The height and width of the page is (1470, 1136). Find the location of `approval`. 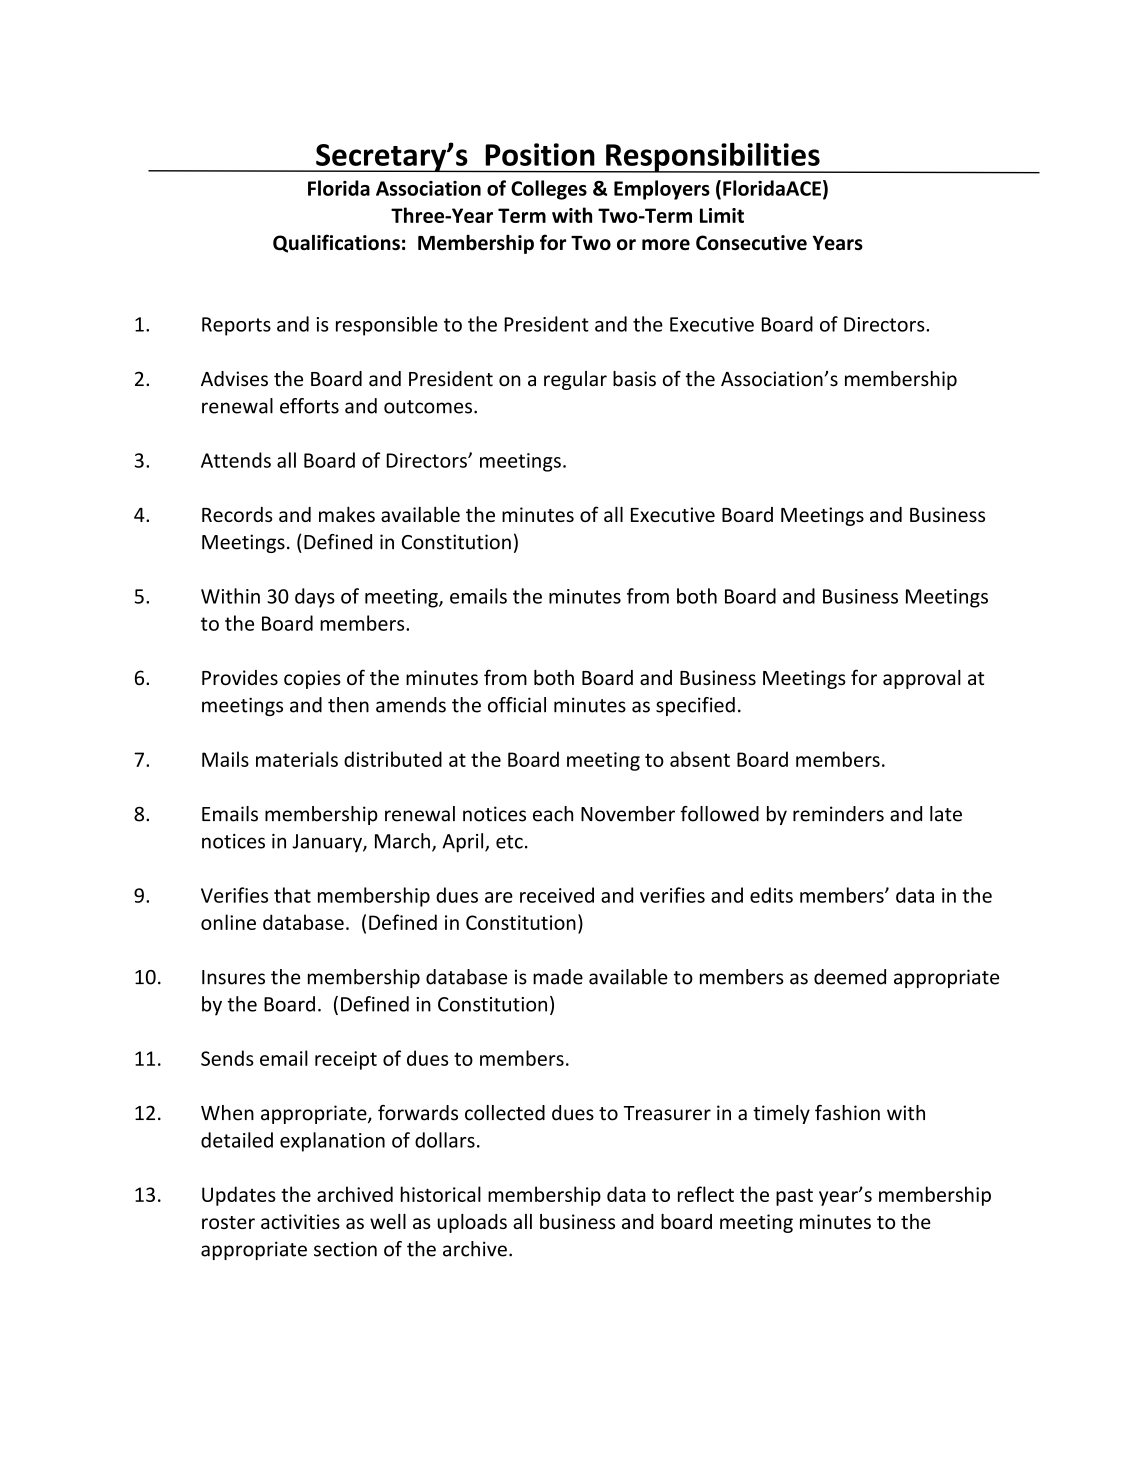

approval is located at coordinates (922, 679).
